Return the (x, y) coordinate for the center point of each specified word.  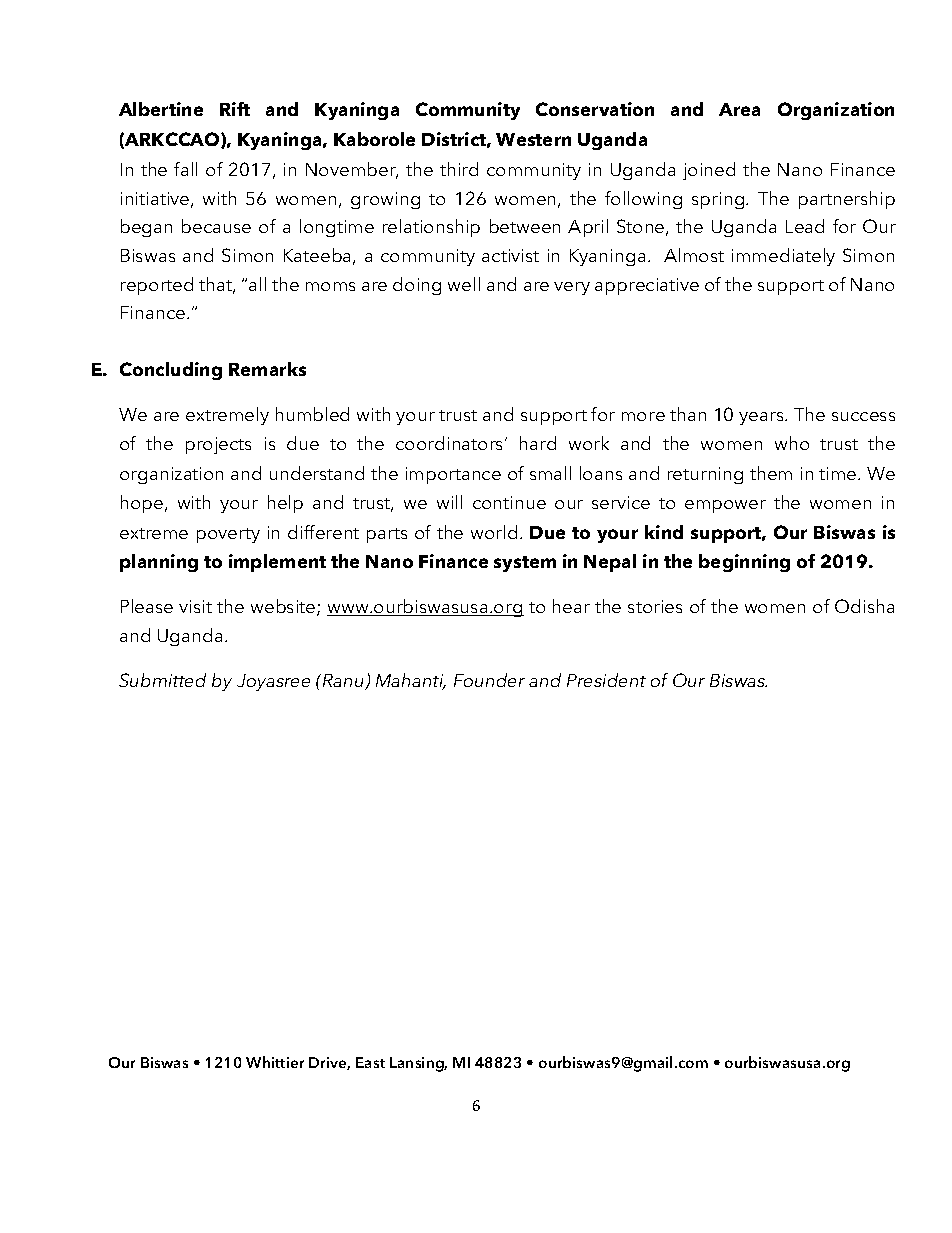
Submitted (162, 680)
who (792, 443)
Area (739, 109)
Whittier (275, 1062)
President (606, 680)
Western (533, 139)
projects (218, 445)
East (370, 1062)
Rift (235, 109)
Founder (489, 680)
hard (538, 443)
